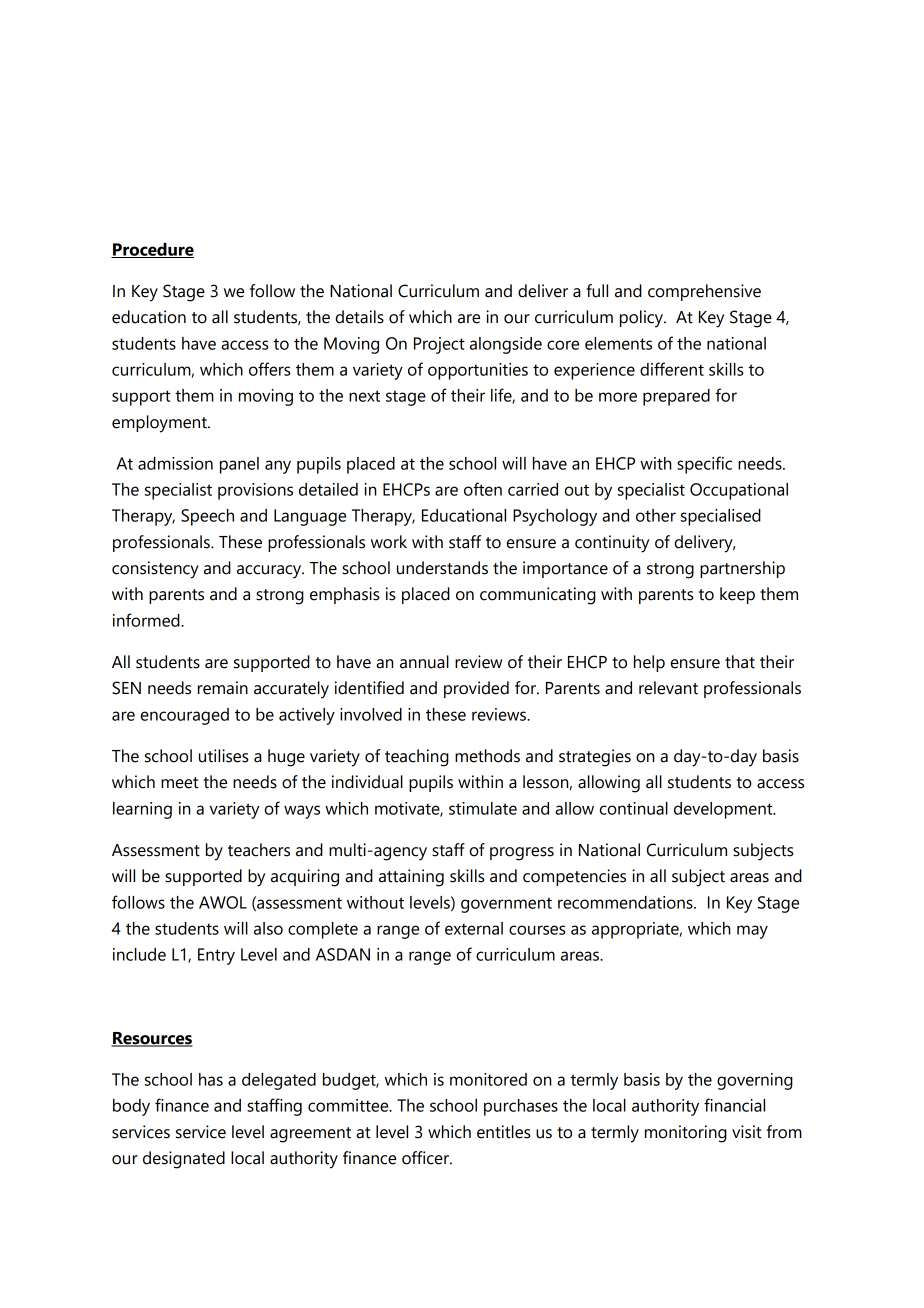 The height and width of the screenshot is (1308, 924). What do you see at coordinates (439, 345) in the screenshot?
I see `Project` at bounding box center [439, 345].
